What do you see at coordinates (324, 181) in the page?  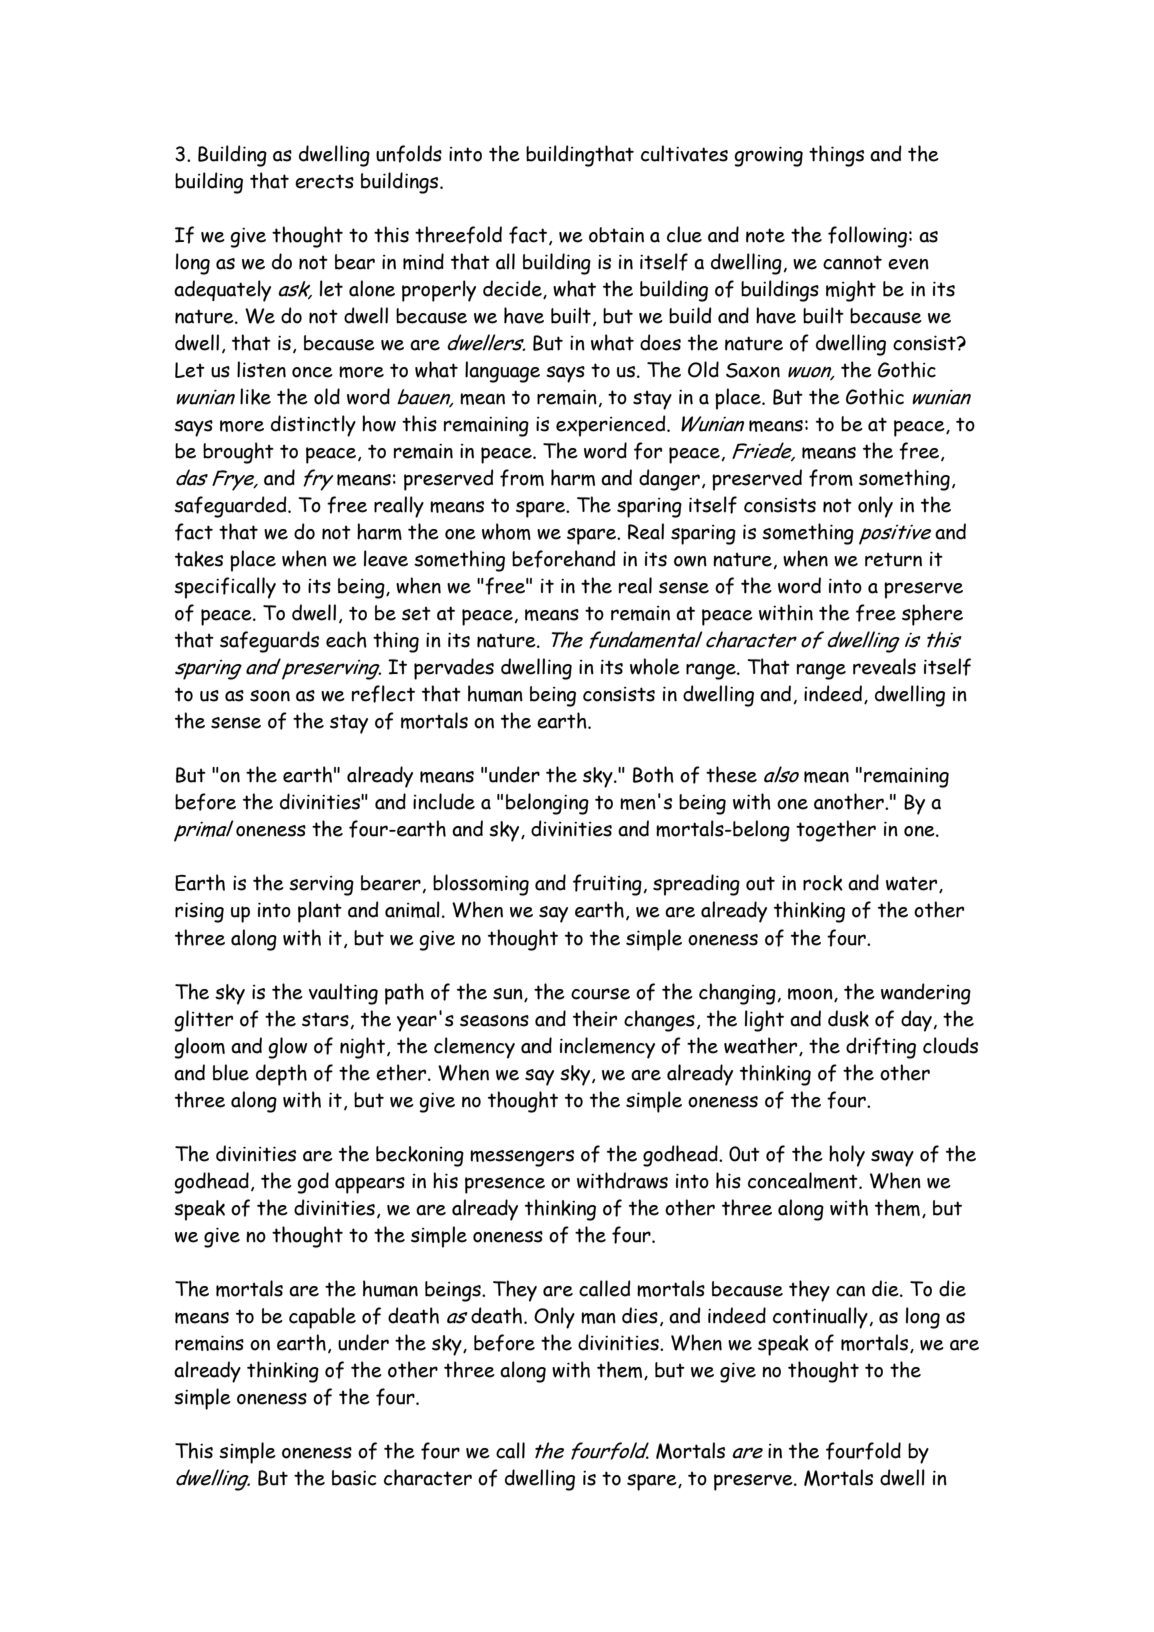 I see `erects` at bounding box center [324, 181].
